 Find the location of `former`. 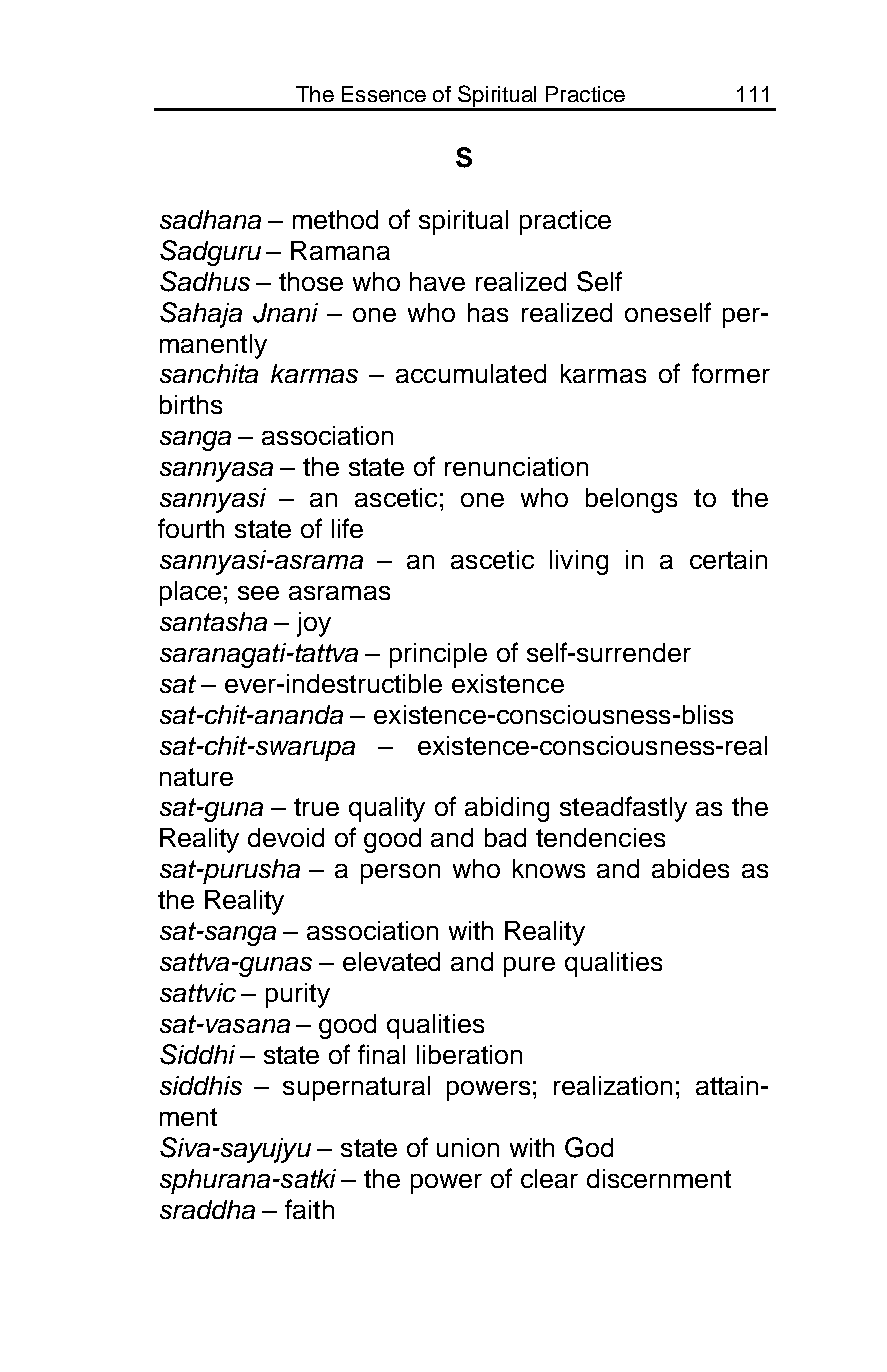

former is located at coordinates (731, 373).
